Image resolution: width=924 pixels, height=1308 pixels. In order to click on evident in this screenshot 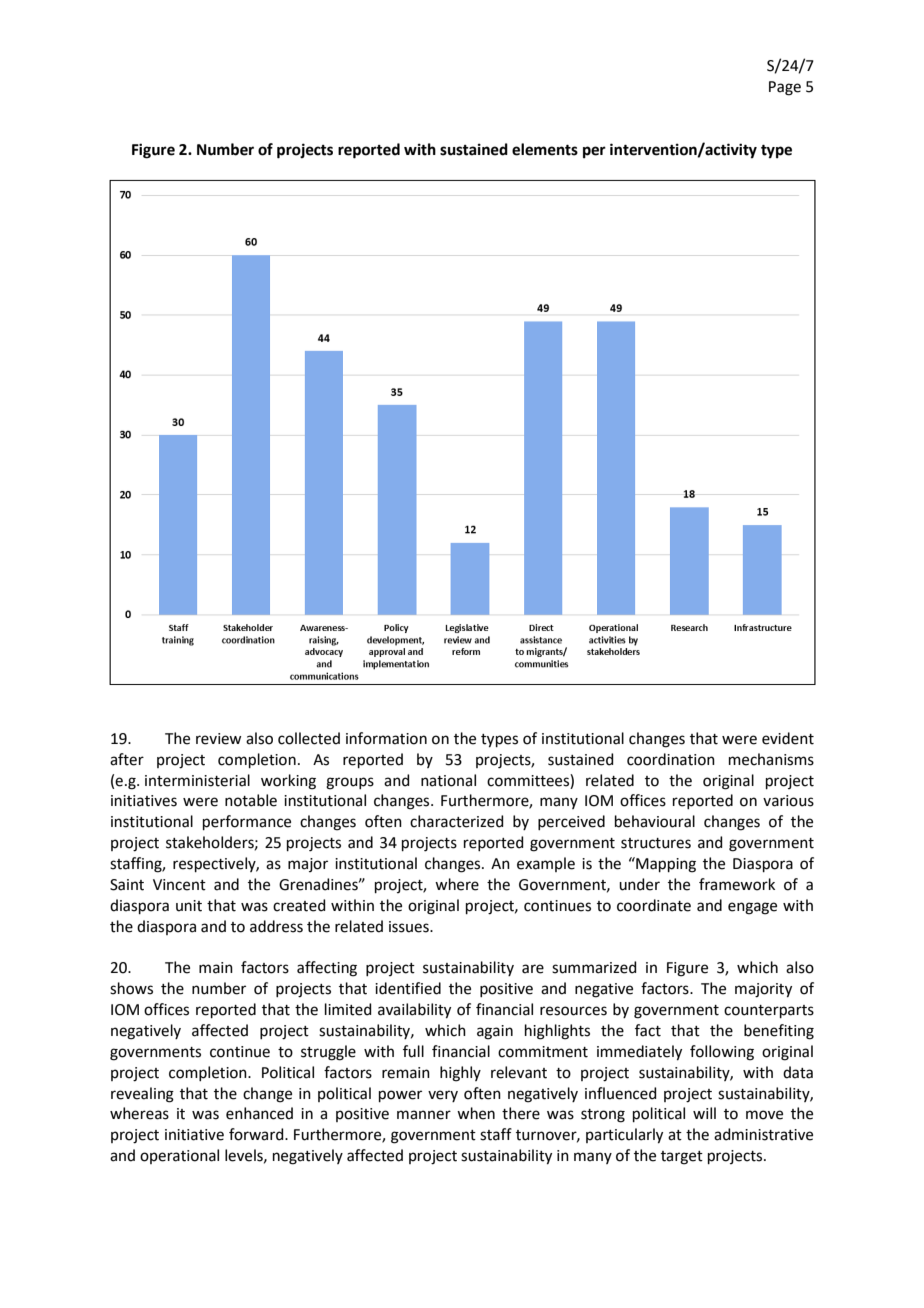, I will do `click(788, 738)`.
